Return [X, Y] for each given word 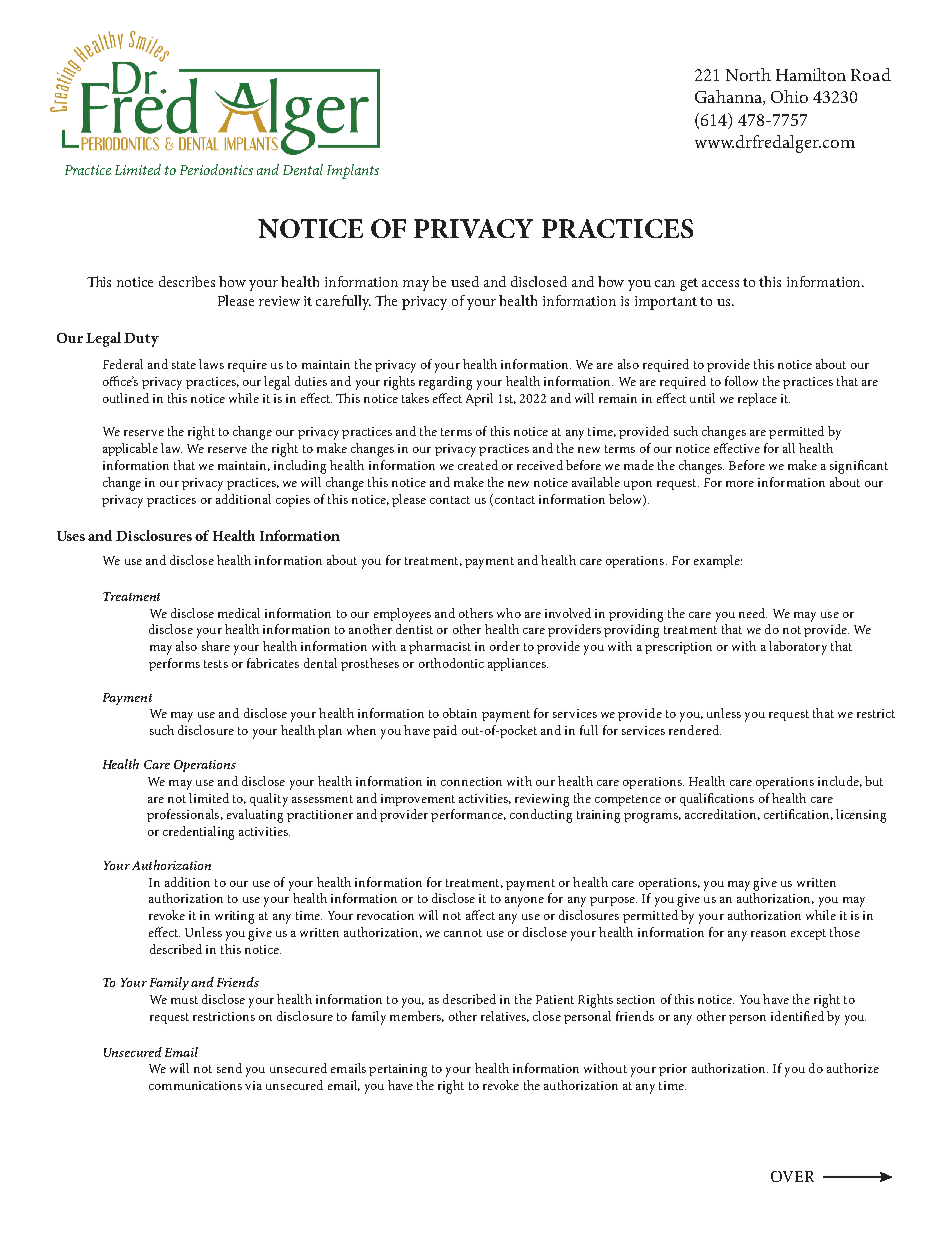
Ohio [789, 96]
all [789, 448]
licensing [861, 816]
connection [471, 781]
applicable [130, 449]
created [478, 465]
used [465, 281]
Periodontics [216, 169]
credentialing [198, 833]
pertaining [398, 1070]
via [253, 1085]
